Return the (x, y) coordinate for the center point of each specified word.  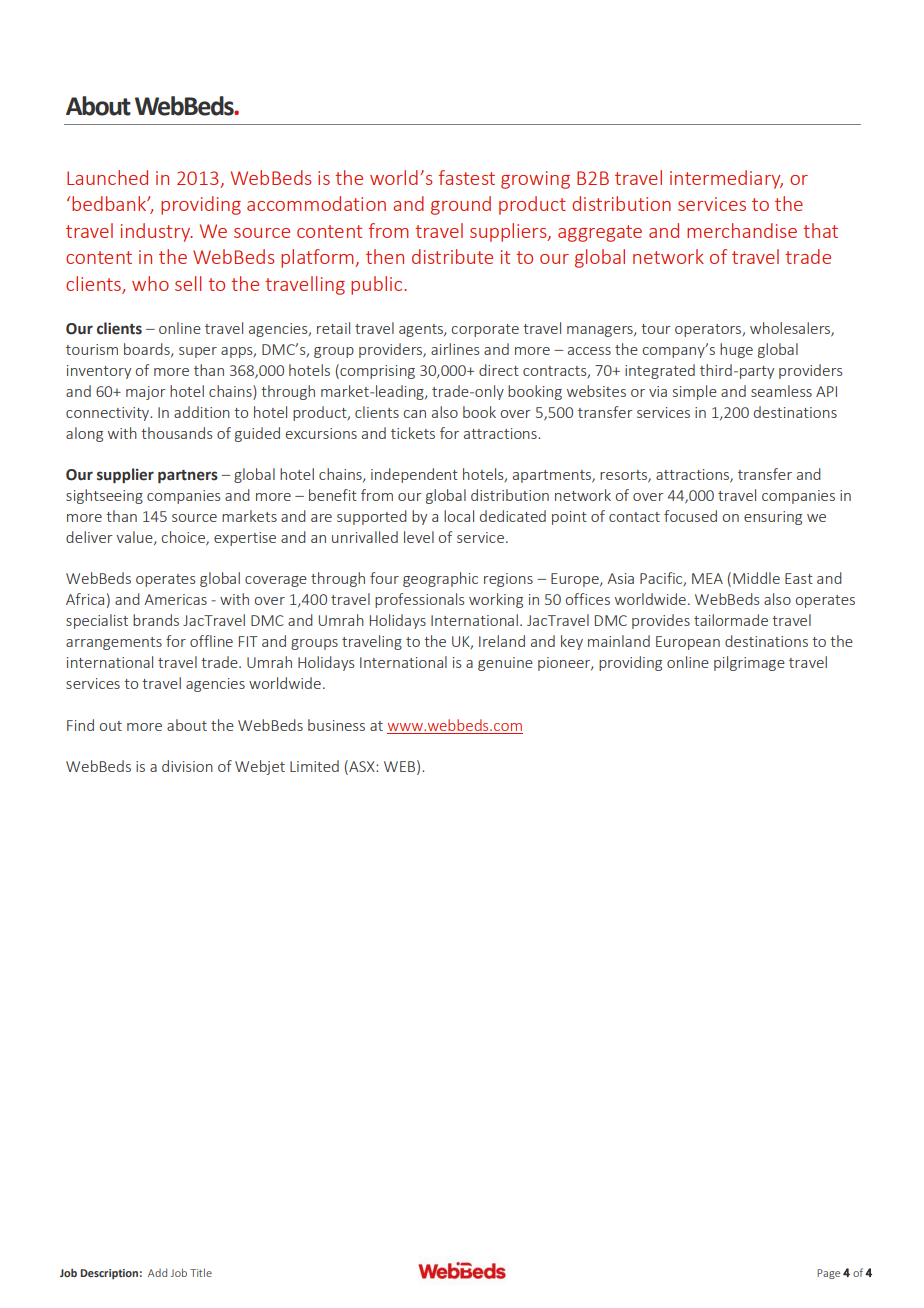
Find (80, 725)
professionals (420, 600)
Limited (314, 766)
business (336, 725)
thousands (177, 433)
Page (828, 1274)
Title (201, 1272)
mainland (619, 641)
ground (461, 205)
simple (695, 392)
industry (157, 232)
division (187, 766)
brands (156, 620)
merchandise (742, 230)
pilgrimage (749, 663)
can (415, 414)
